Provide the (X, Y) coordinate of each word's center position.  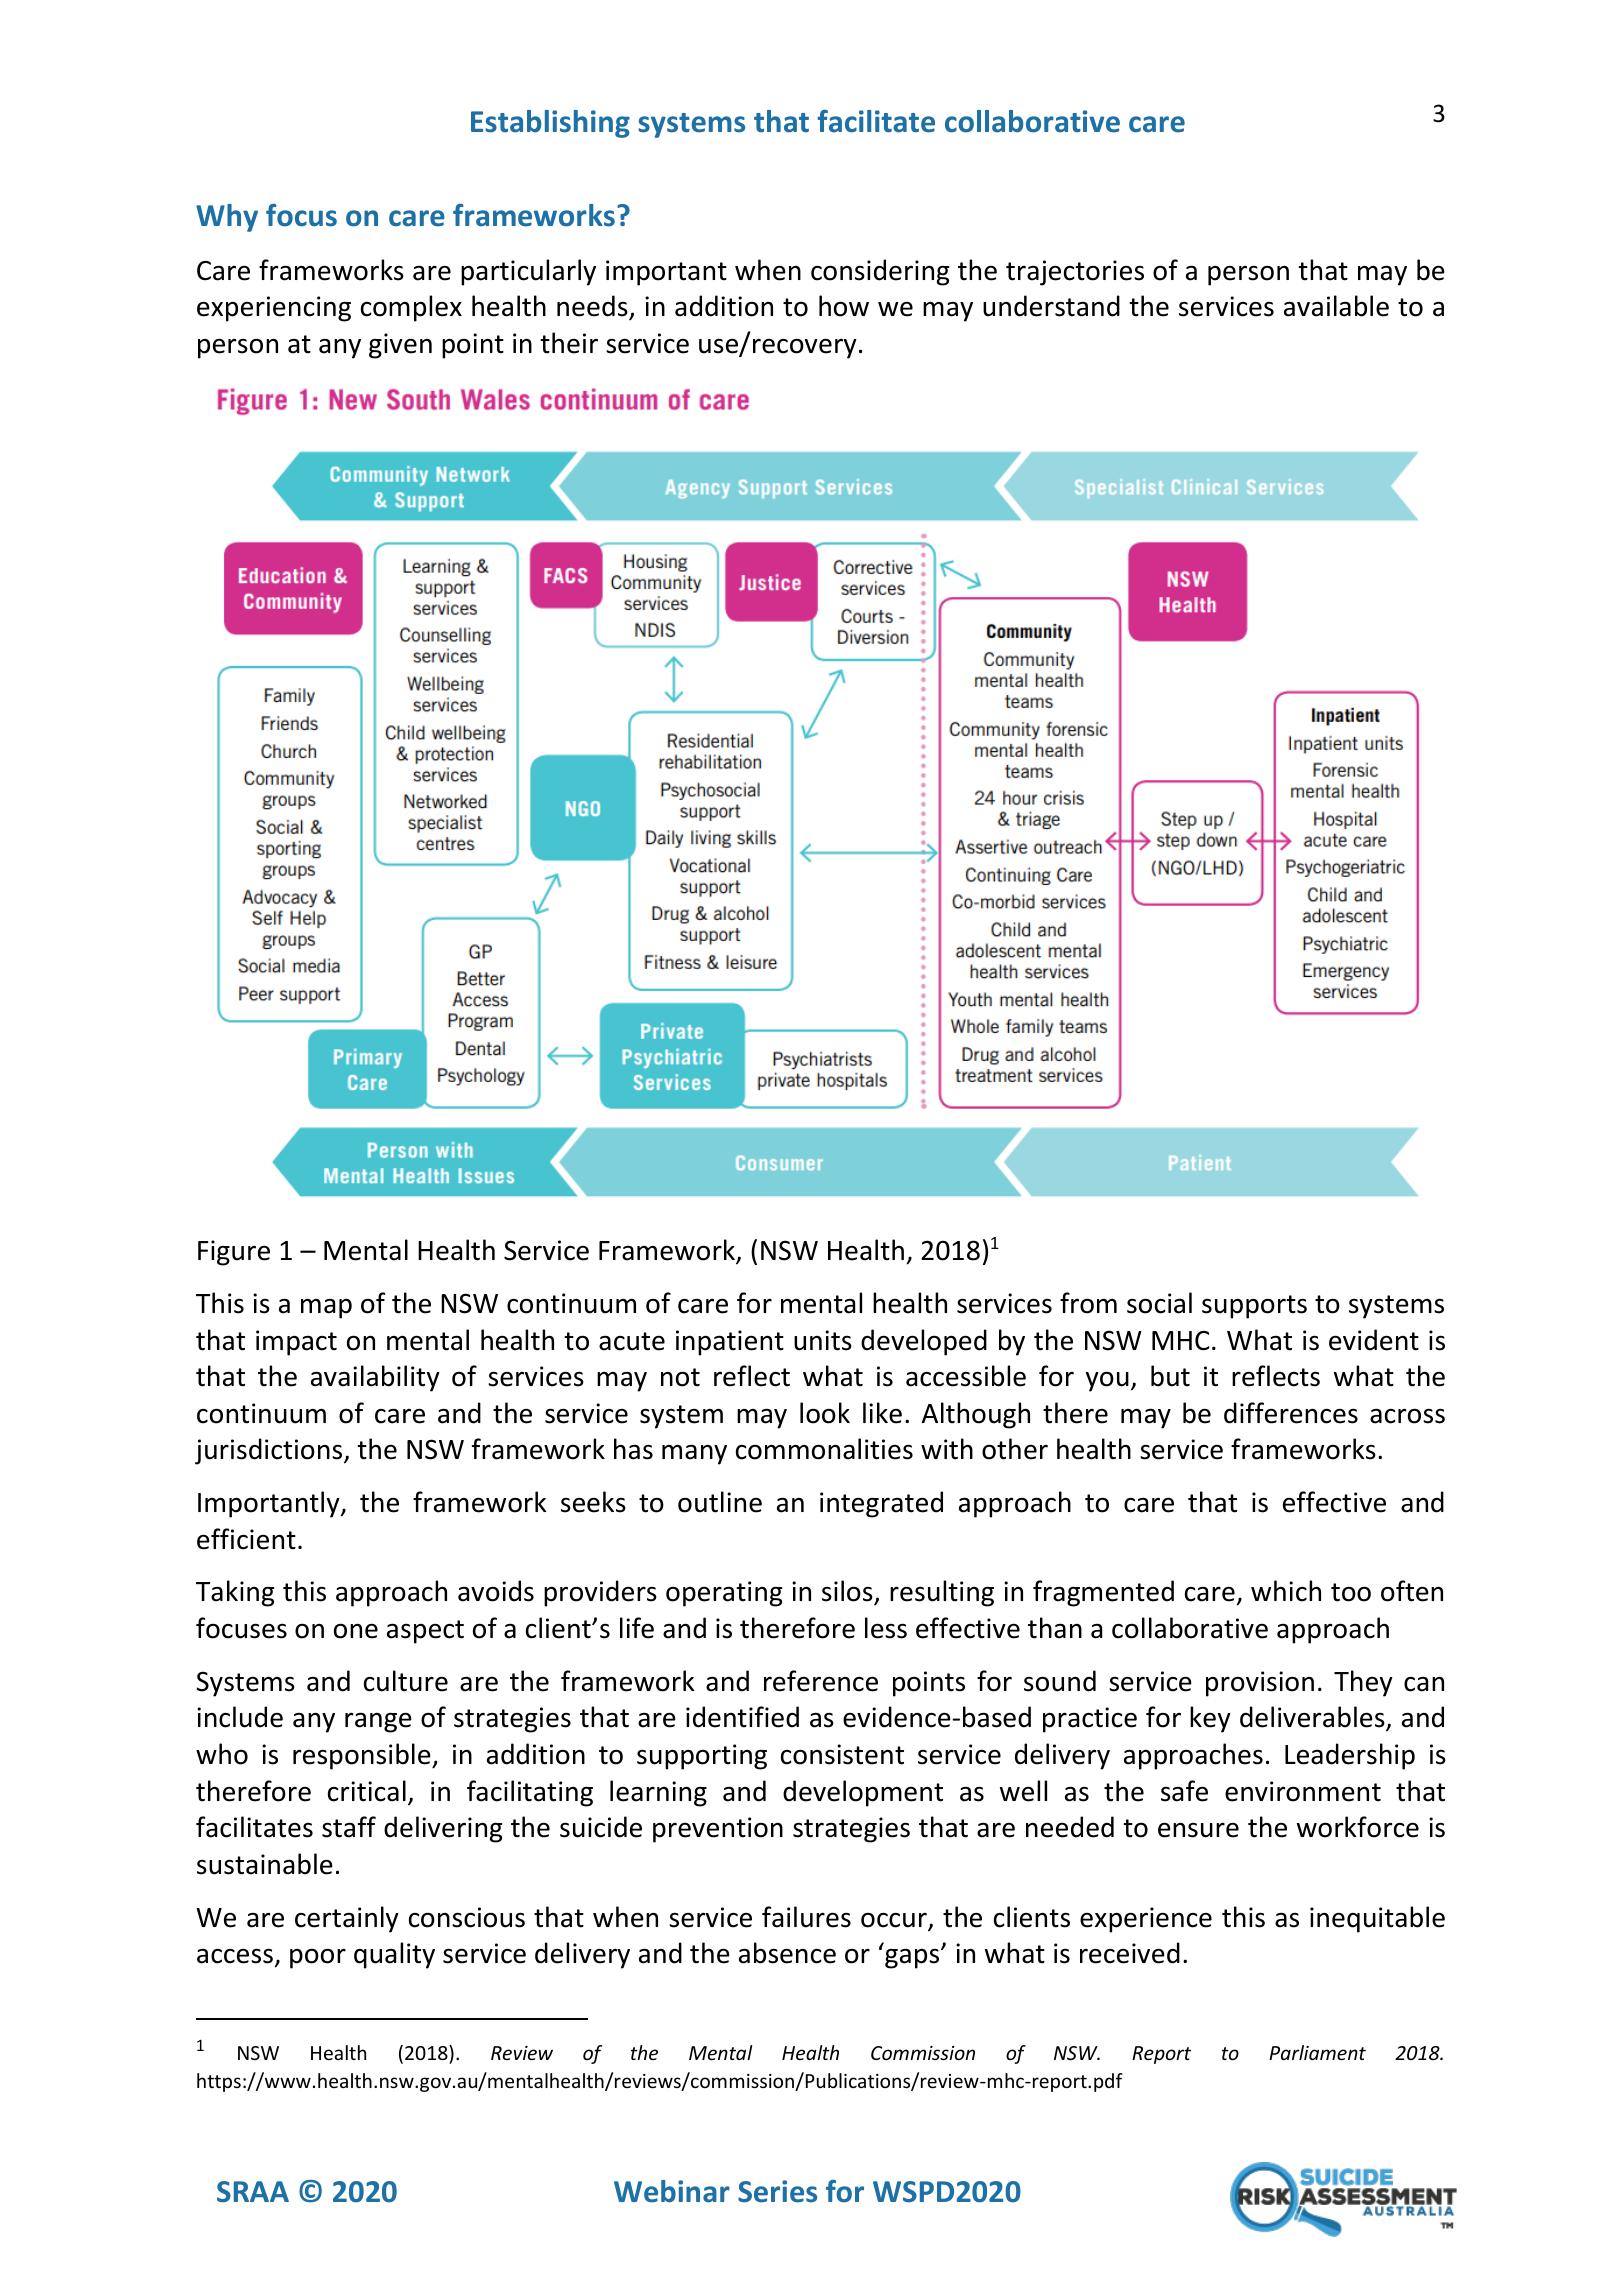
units (823, 1340)
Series (777, 2191)
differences (1291, 1413)
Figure (234, 1253)
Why (227, 218)
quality (394, 1955)
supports (1254, 1307)
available (1336, 306)
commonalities (824, 1449)
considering (880, 272)
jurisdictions (270, 1451)
